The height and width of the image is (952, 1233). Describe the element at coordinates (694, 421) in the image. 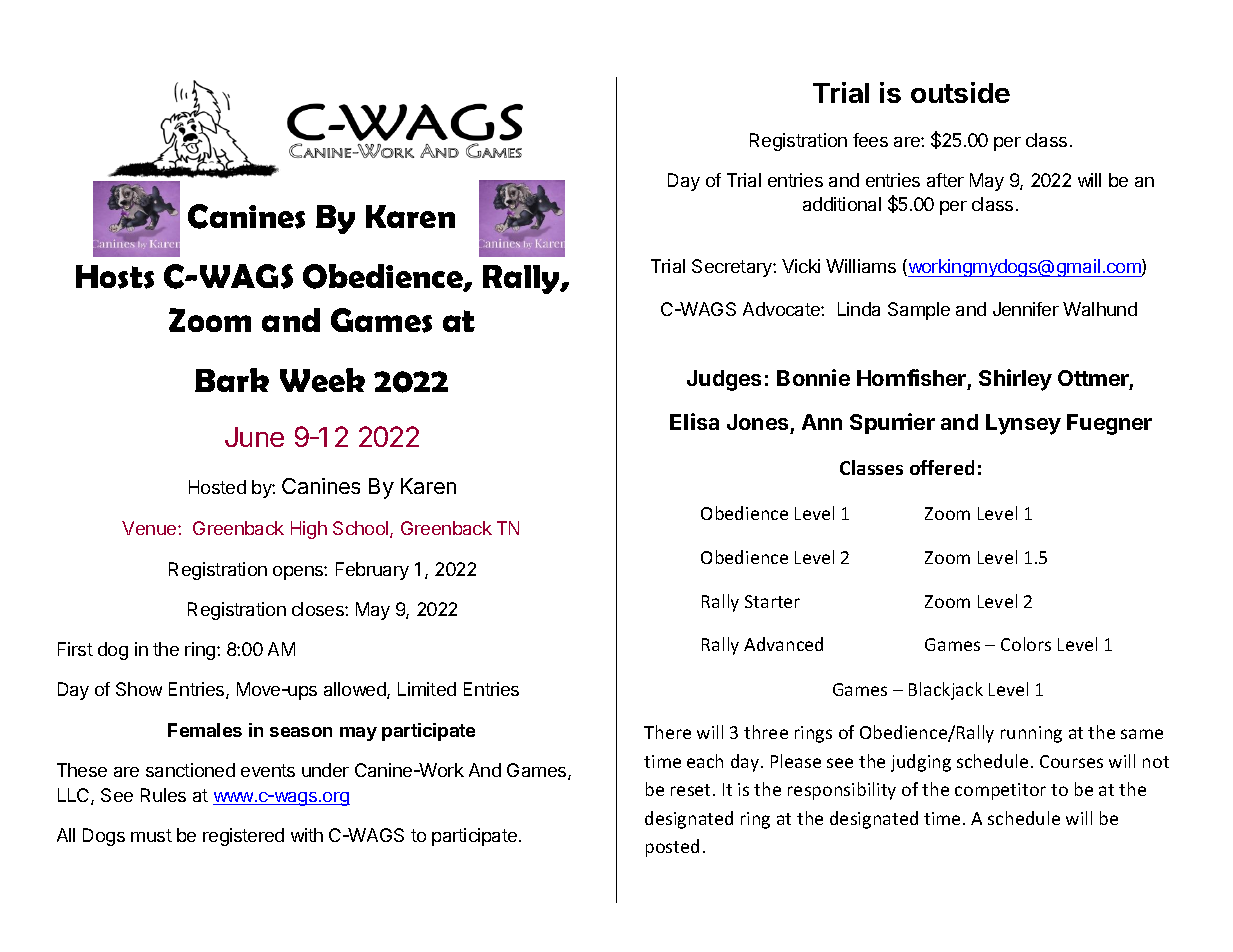

I see `Elisa` at that location.
